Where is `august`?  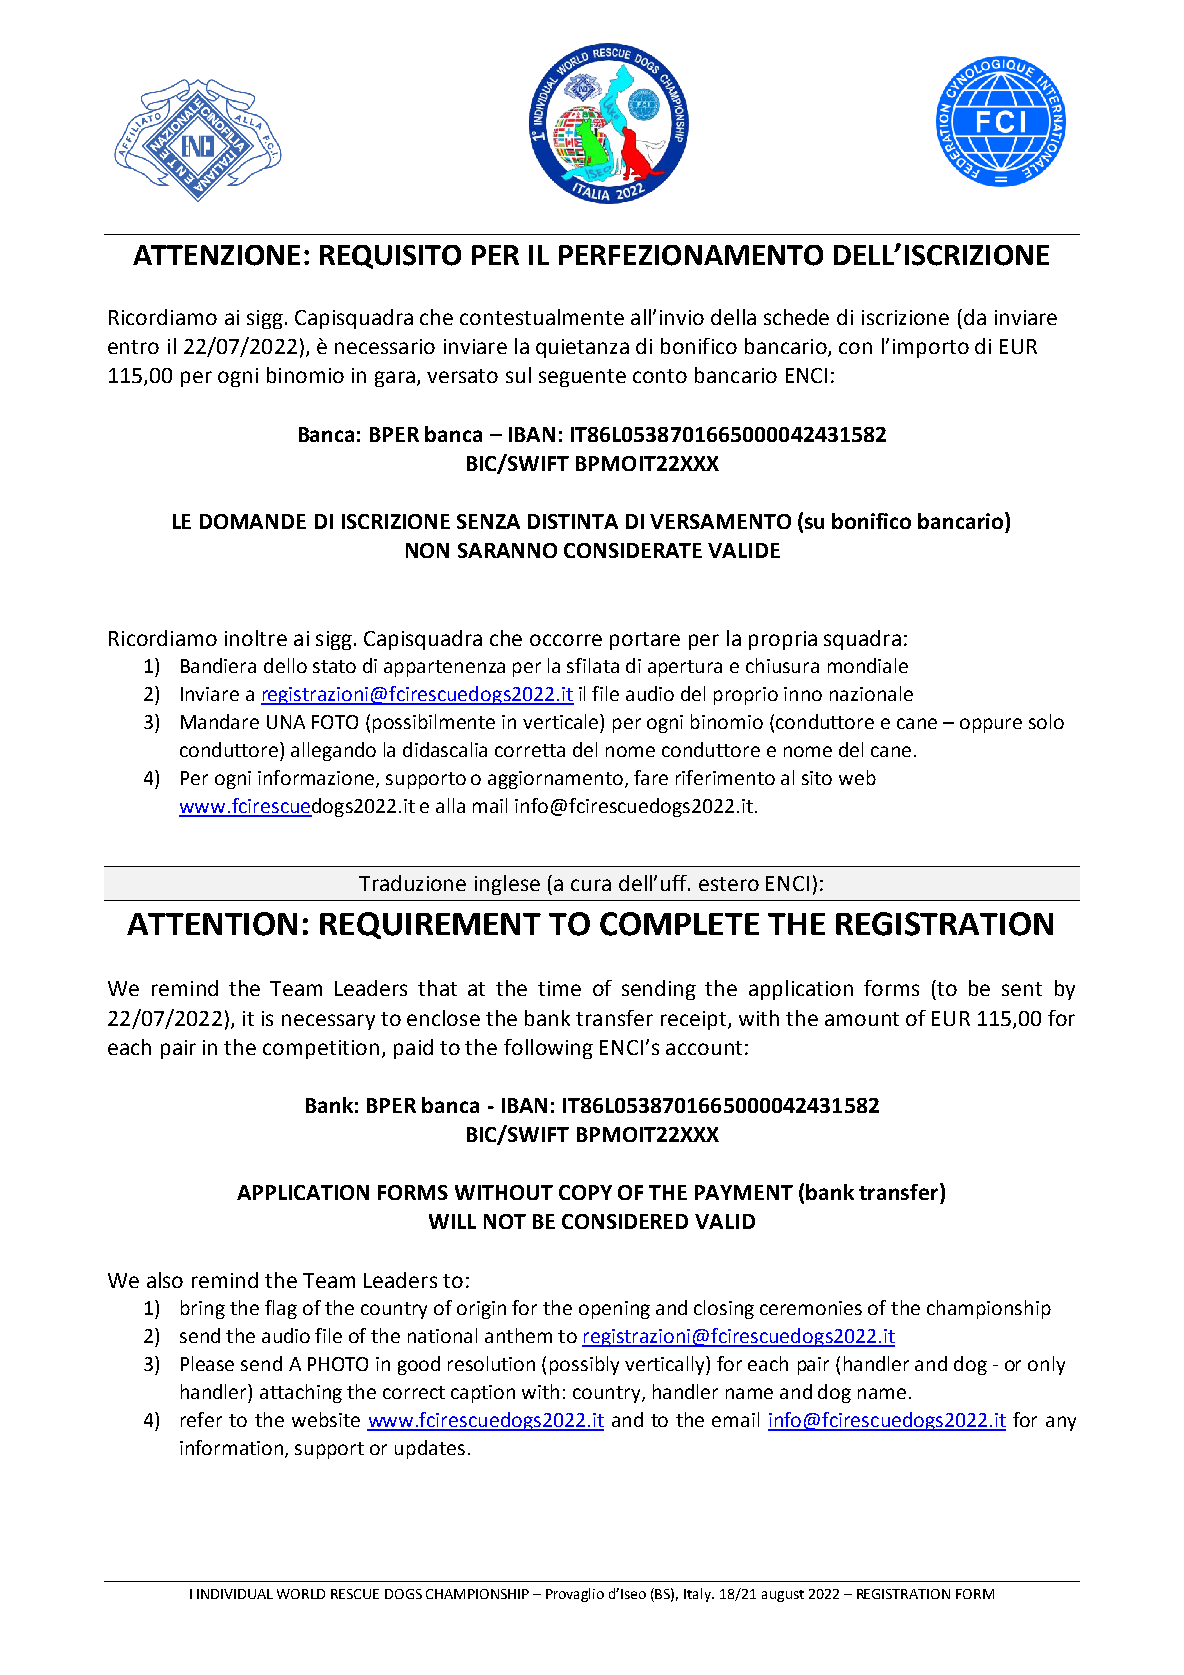 august is located at coordinates (783, 1596).
